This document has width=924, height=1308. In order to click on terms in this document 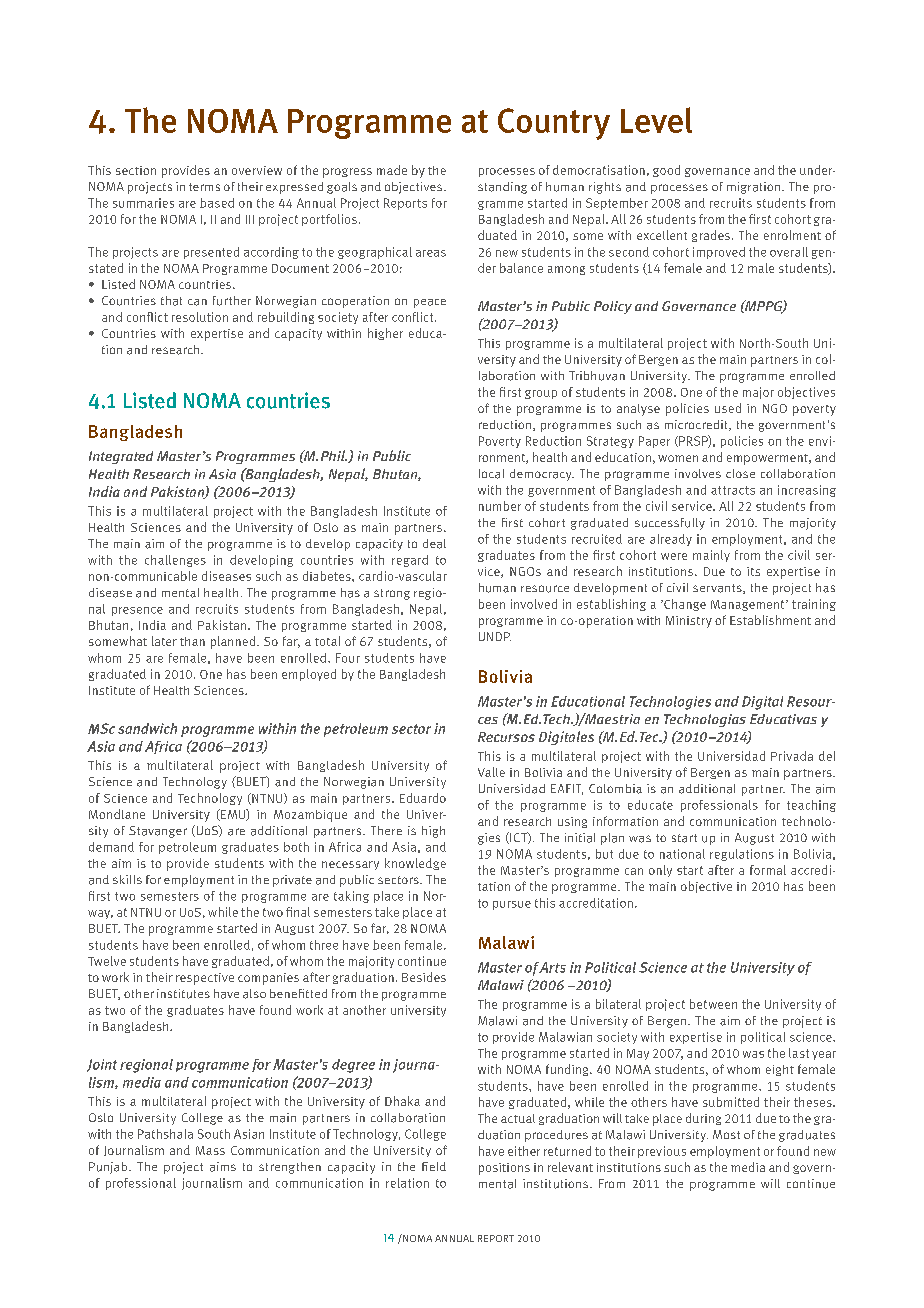, I will do `click(204, 187)`.
